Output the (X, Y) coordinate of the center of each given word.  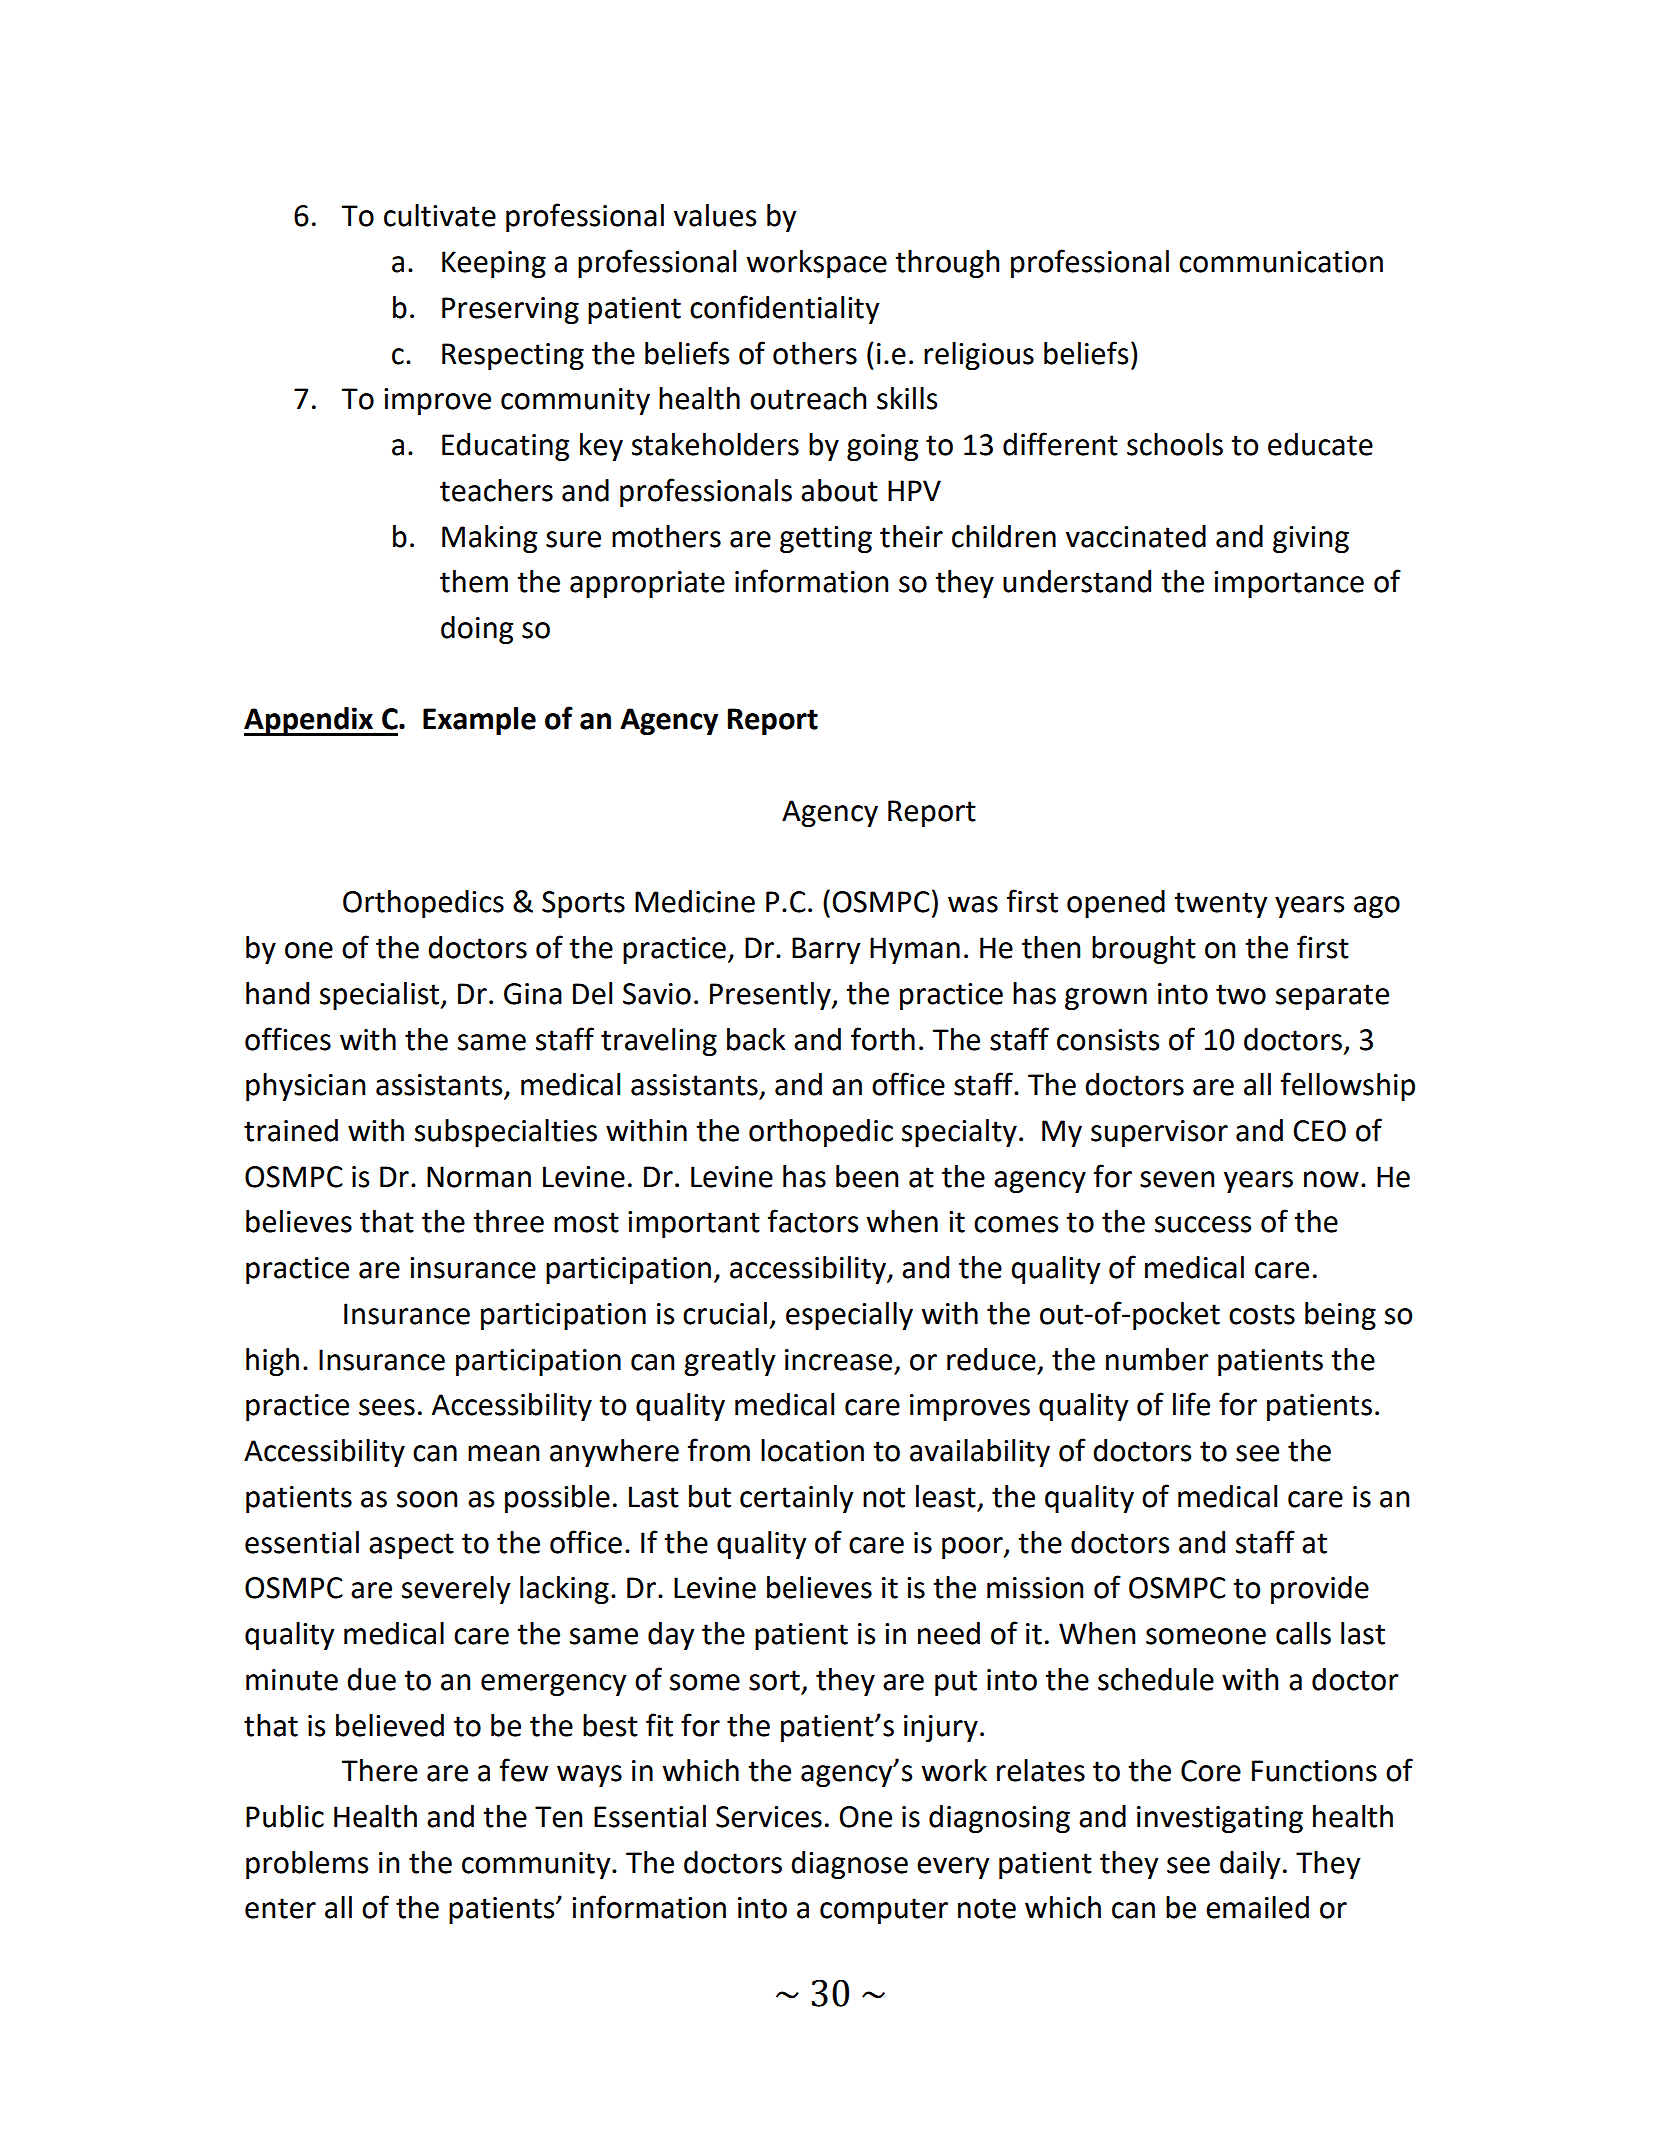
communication (1281, 262)
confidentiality (785, 309)
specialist (381, 996)
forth (883, 1039)
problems (307, 1865)
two (1241, 994)
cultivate (440, 215)
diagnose (849, 1865)
